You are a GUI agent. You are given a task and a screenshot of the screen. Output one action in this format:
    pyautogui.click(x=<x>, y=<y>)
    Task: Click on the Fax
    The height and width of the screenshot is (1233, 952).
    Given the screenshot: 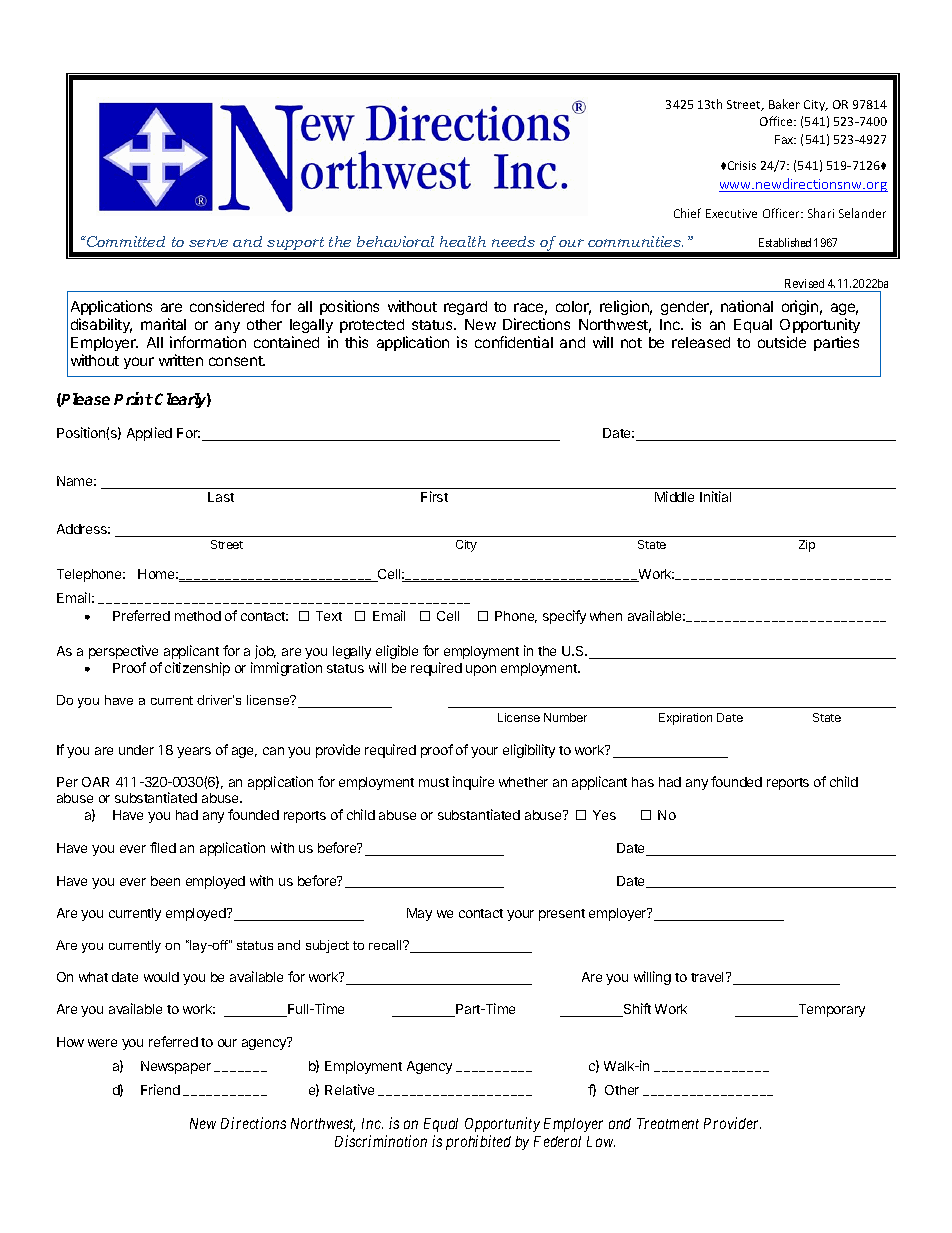 What is the action you would take?
    pyautogui.click(x=785, y=139)
